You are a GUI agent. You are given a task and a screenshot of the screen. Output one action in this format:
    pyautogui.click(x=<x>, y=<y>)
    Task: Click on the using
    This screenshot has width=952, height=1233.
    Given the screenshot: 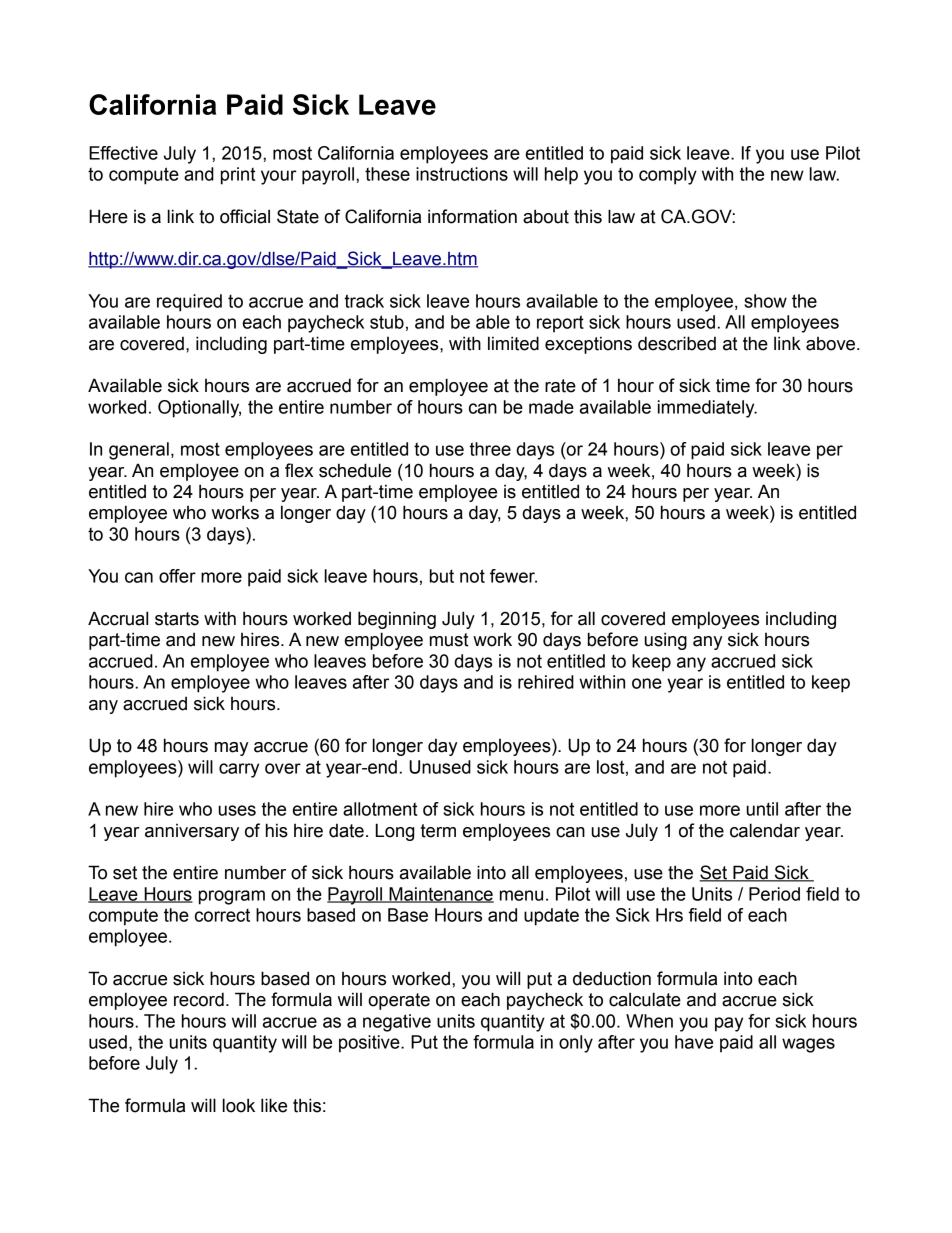 What is the action you would take?
    pyautogui.click(x=666, y=641)
